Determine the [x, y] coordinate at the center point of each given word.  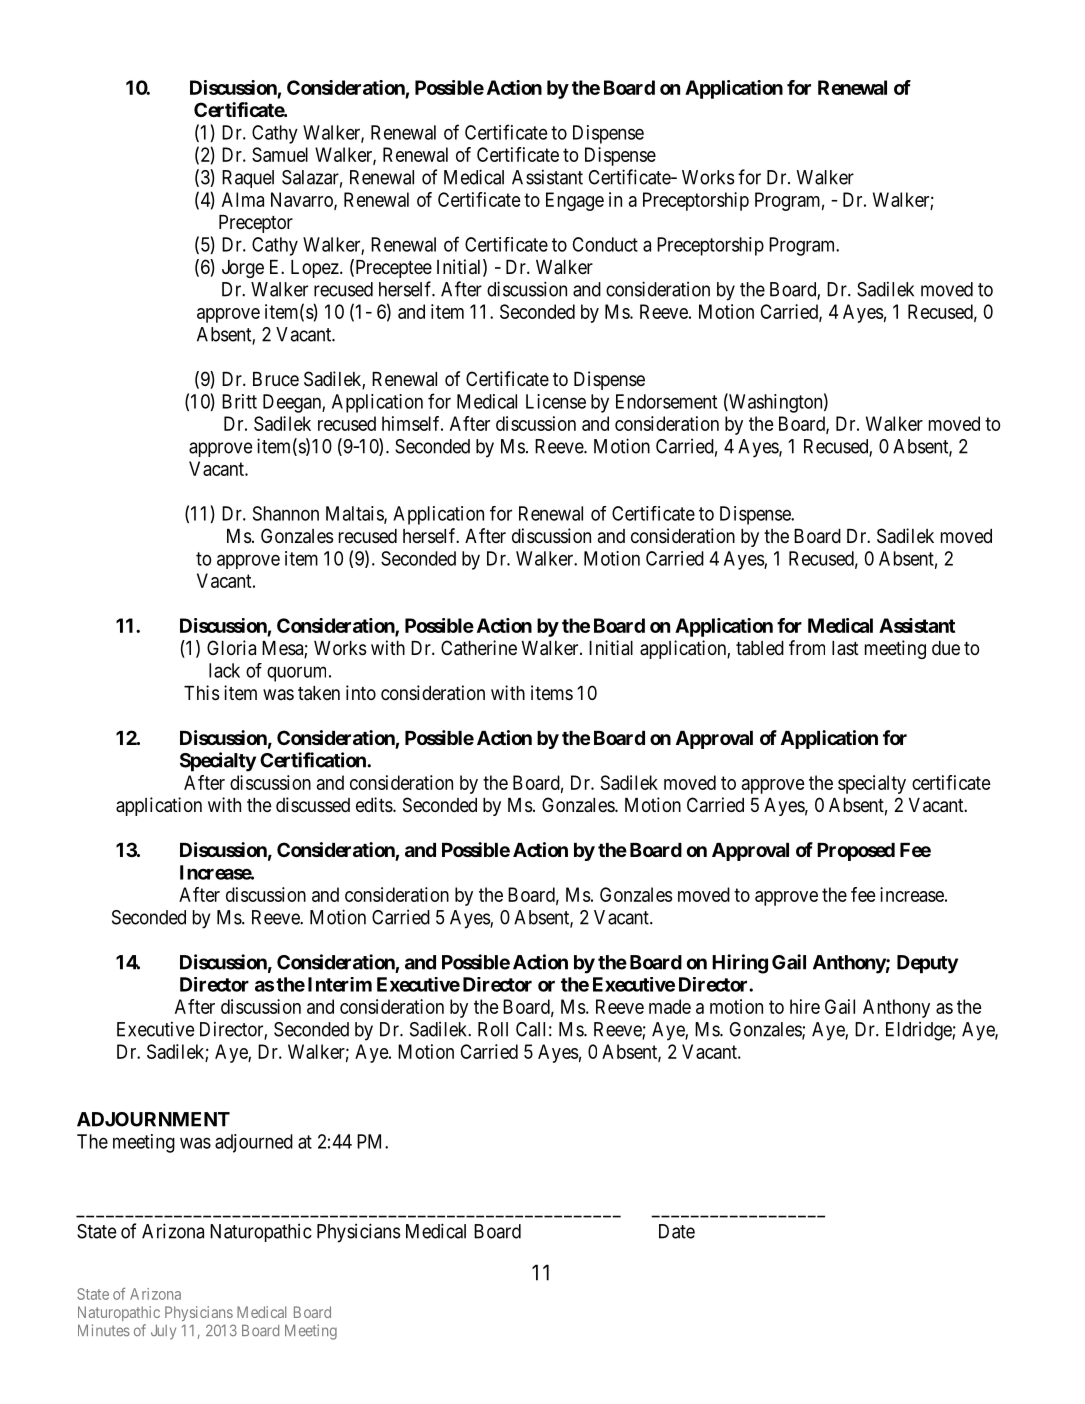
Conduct [605, 244]
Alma [243, 199]
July [163, 1332]
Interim [340, 984]
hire [805, 1006]
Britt [239, 401]
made [670, 1006]
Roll [493, 1029]
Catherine [479, 648]
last [845, 648]
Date [677, 1231]
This [201, 693]
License [556, 401]
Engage [575, 201]
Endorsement [666, 401]
